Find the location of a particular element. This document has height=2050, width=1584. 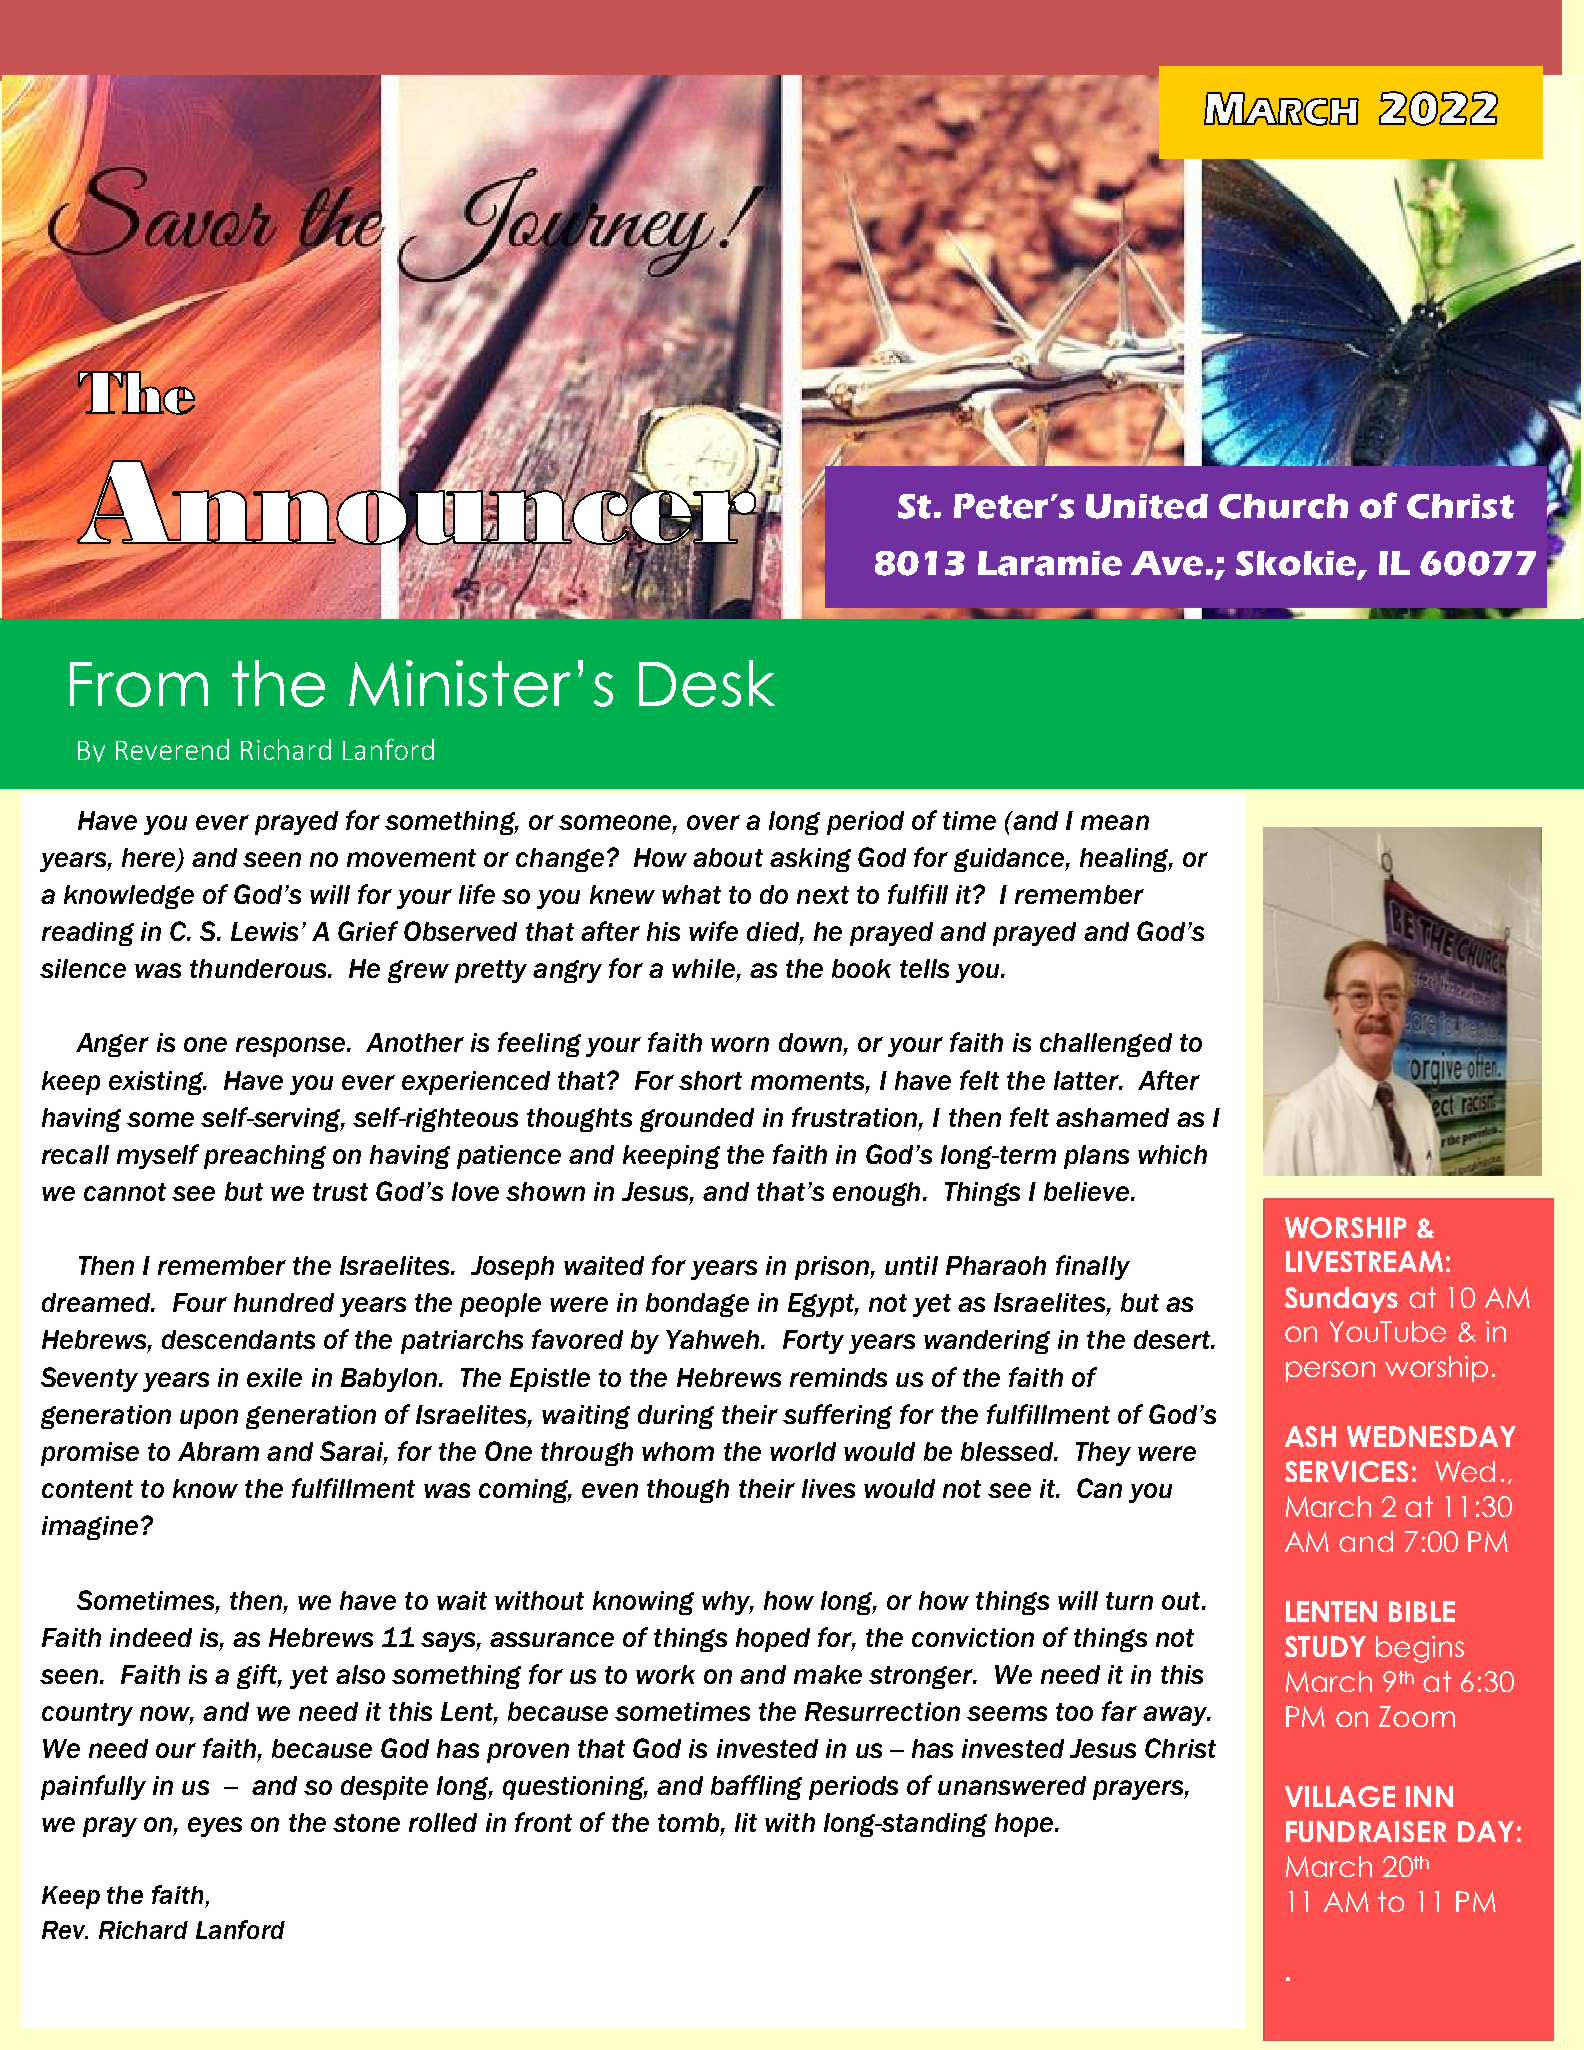

bondage is located at coordinates (697, 1305).
